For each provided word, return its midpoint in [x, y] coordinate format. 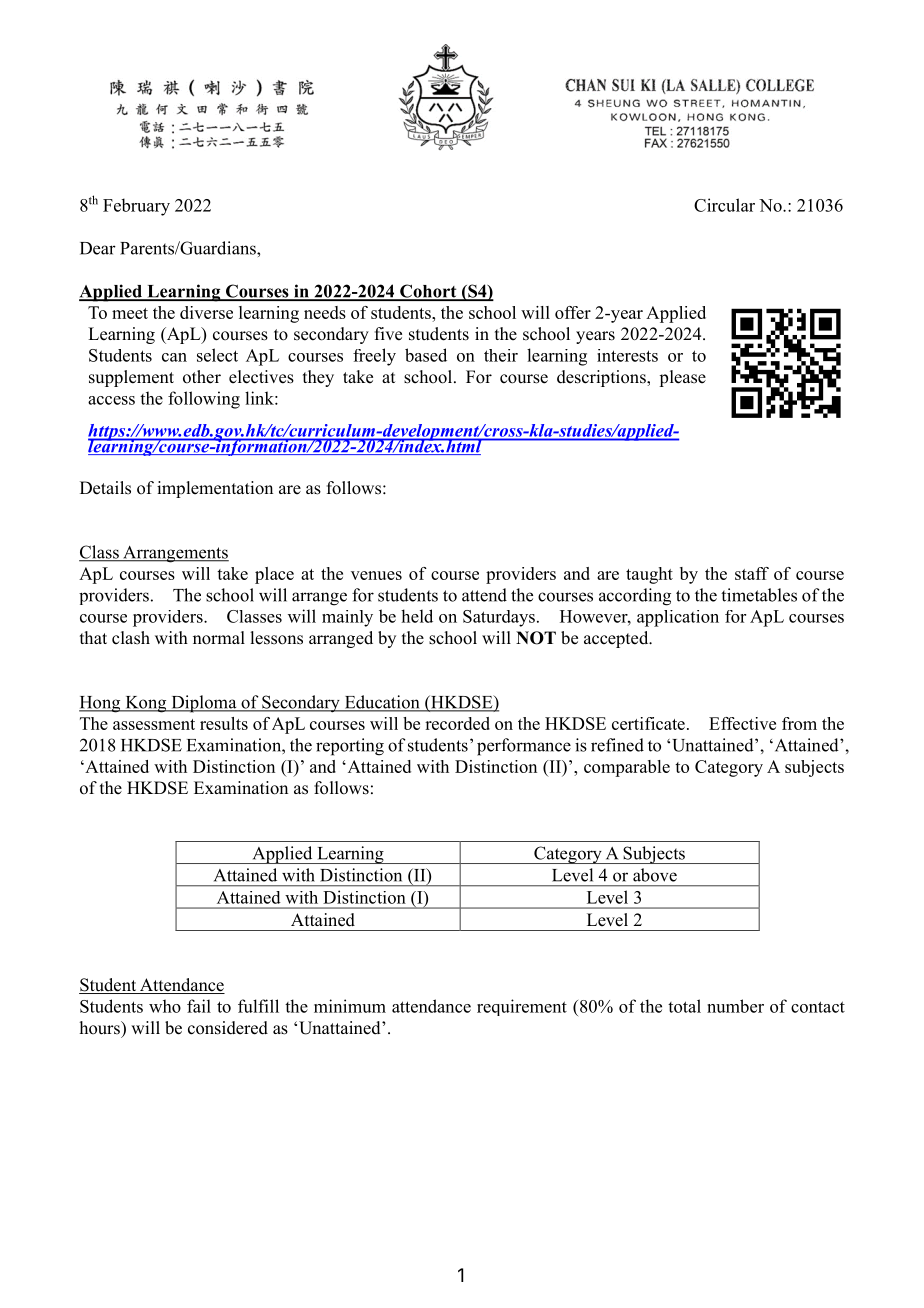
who [165, 1006]
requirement [522, 1007]
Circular [724, 205]
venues [376, 575]
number [735, 1006]
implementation [215, 489]
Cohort [428, 292]
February [136, 207]
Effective [742, 723]
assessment [154, 724]
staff [752, 573]
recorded [457, 723]
